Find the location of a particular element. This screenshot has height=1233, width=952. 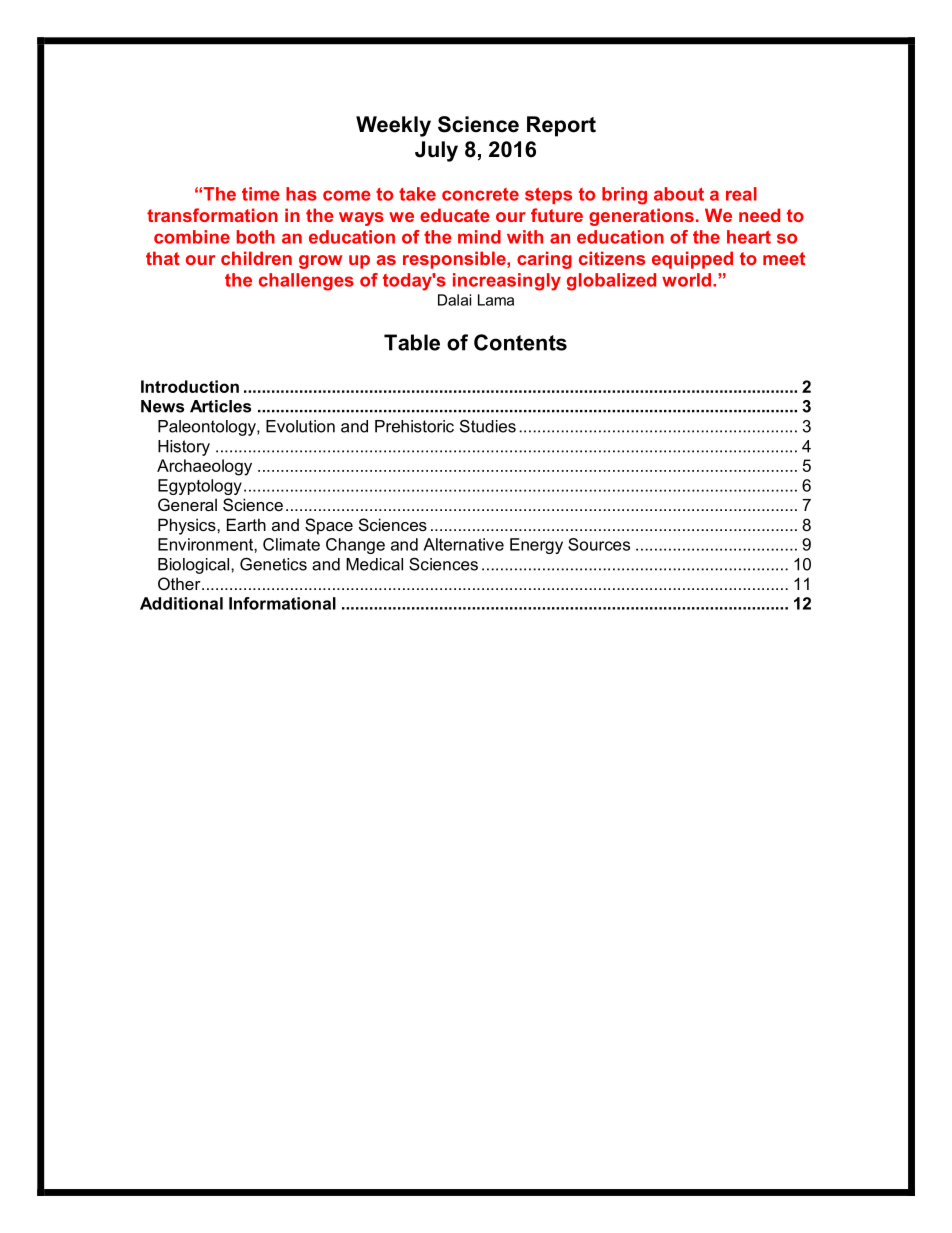

Alternative is located at coordinates (463, 544).
